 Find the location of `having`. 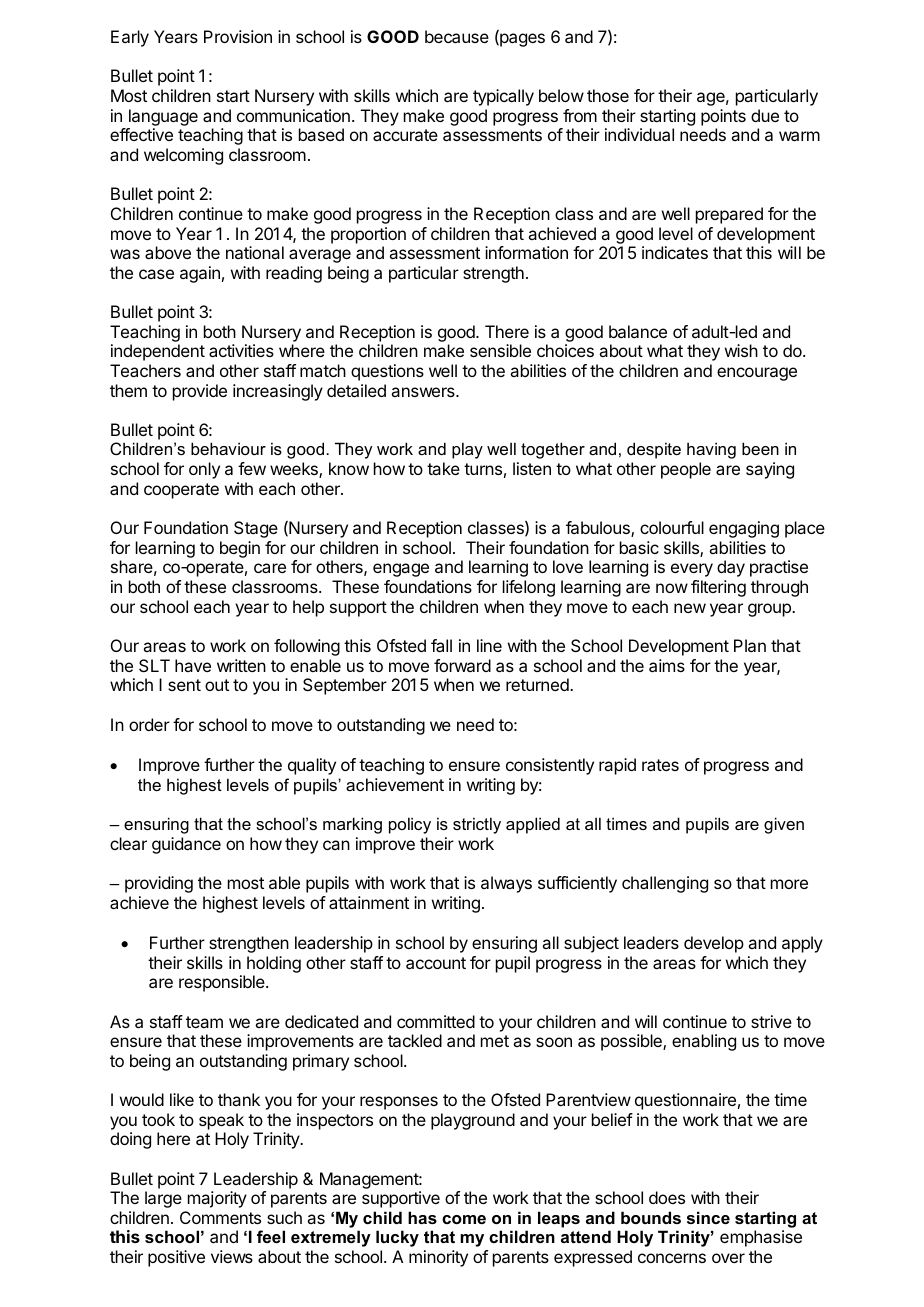

having is located at coordinates (711, 450).
